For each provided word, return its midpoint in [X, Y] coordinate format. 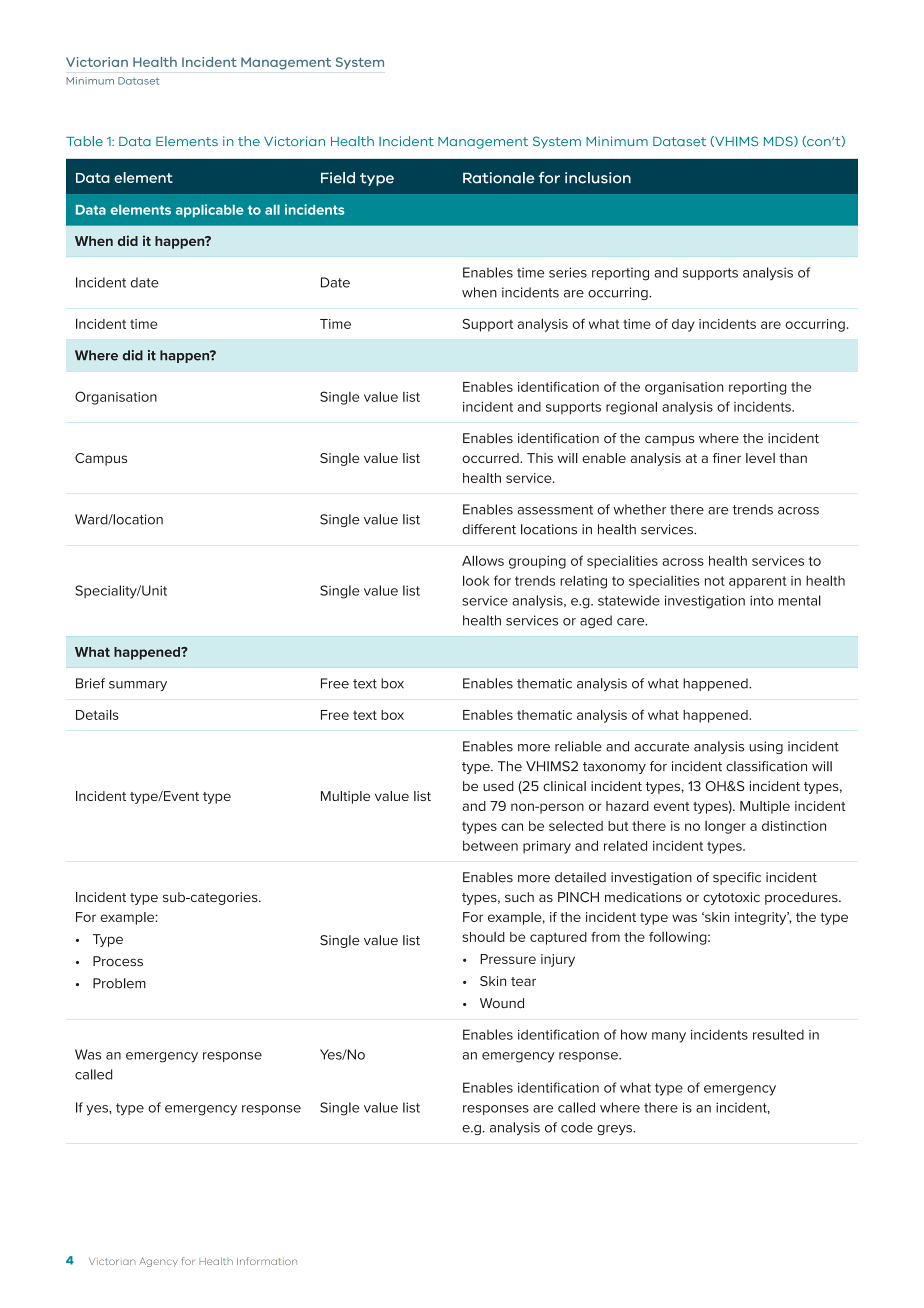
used [498, 786]
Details [97, 714]
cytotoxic [731, 898]
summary [138, 686]
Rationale [499, 178]
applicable [210, 211]
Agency [158, 1262]
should [483, 937]
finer [727, 458]
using [766, 747]
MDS [779, 141]
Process [118, 961]
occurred [491, 458]
